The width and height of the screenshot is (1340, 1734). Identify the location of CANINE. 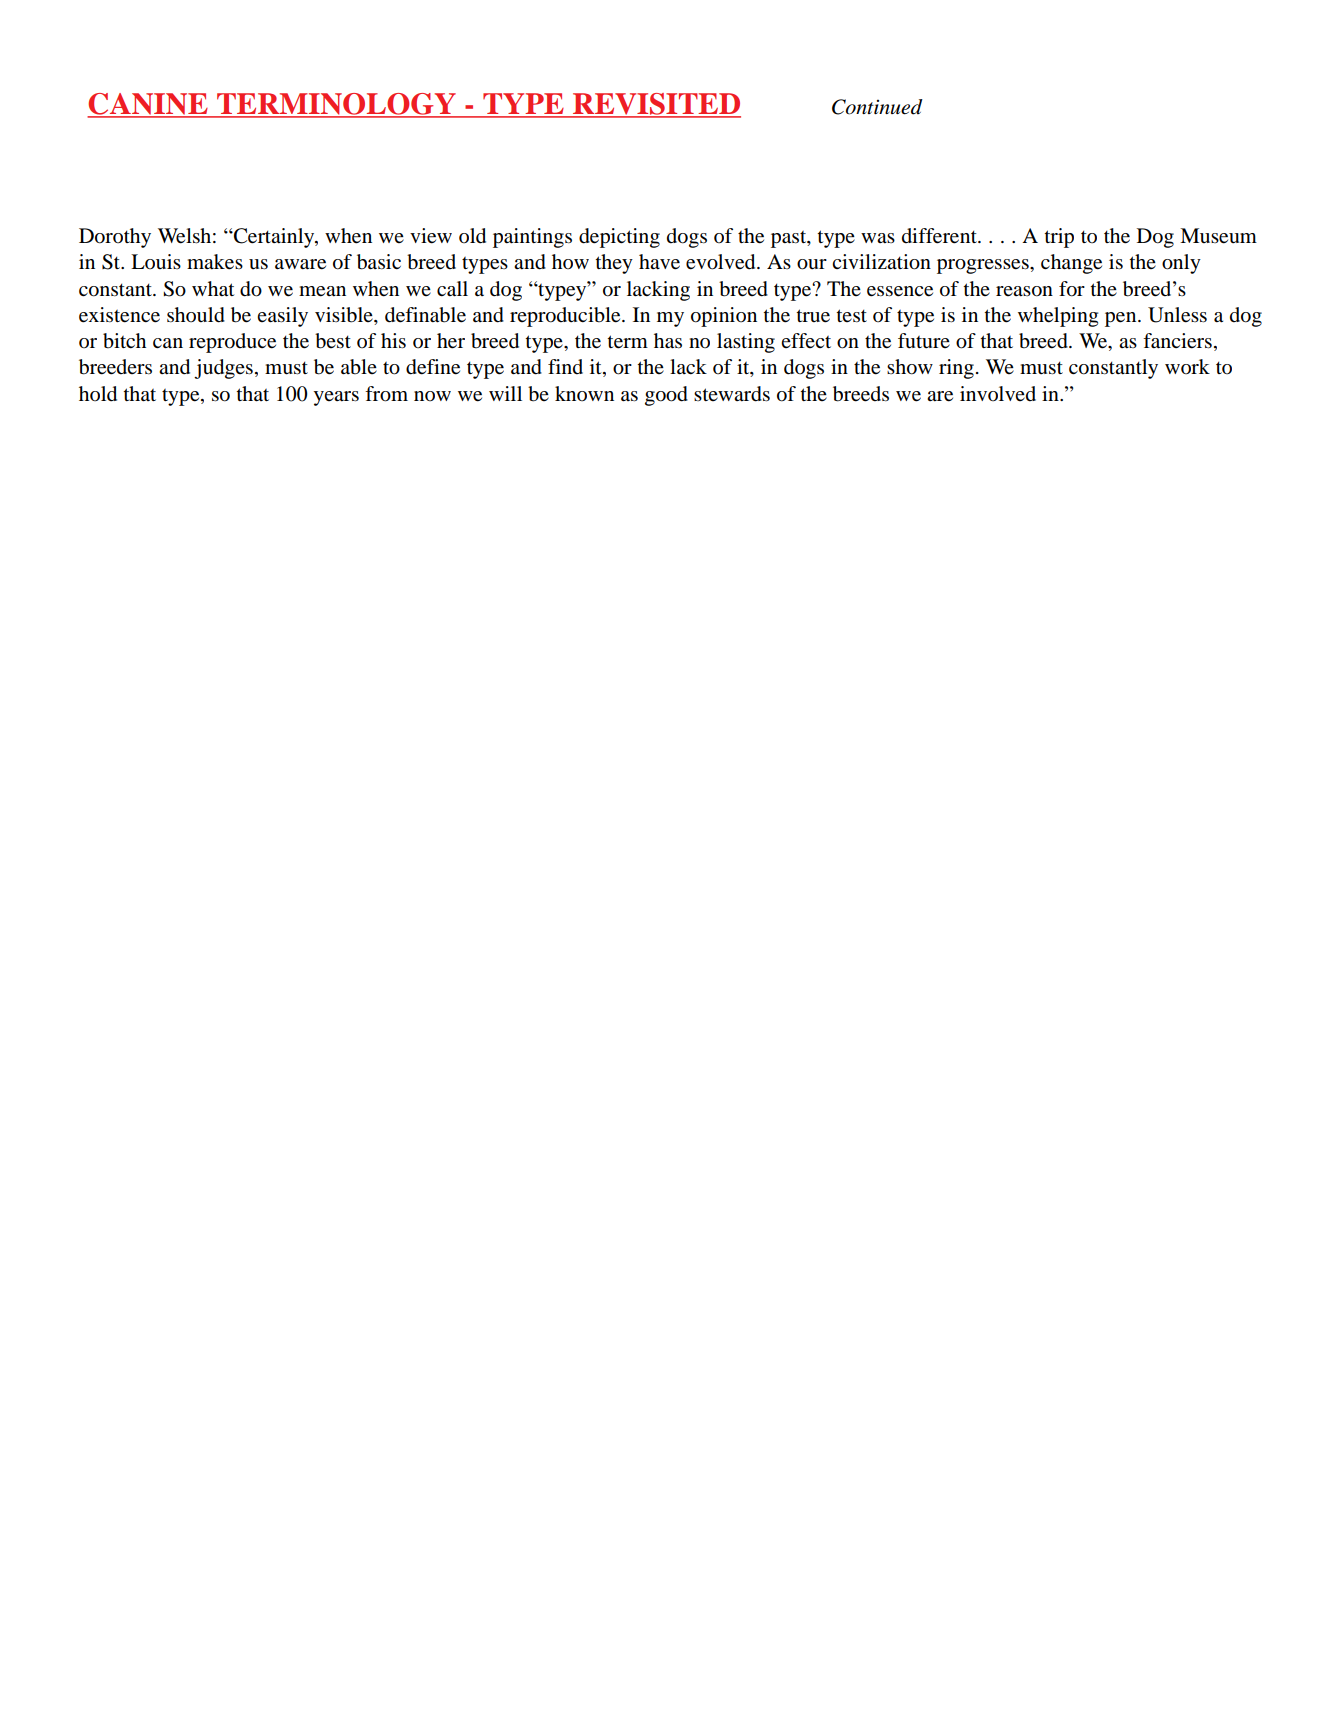
(148, 105).
